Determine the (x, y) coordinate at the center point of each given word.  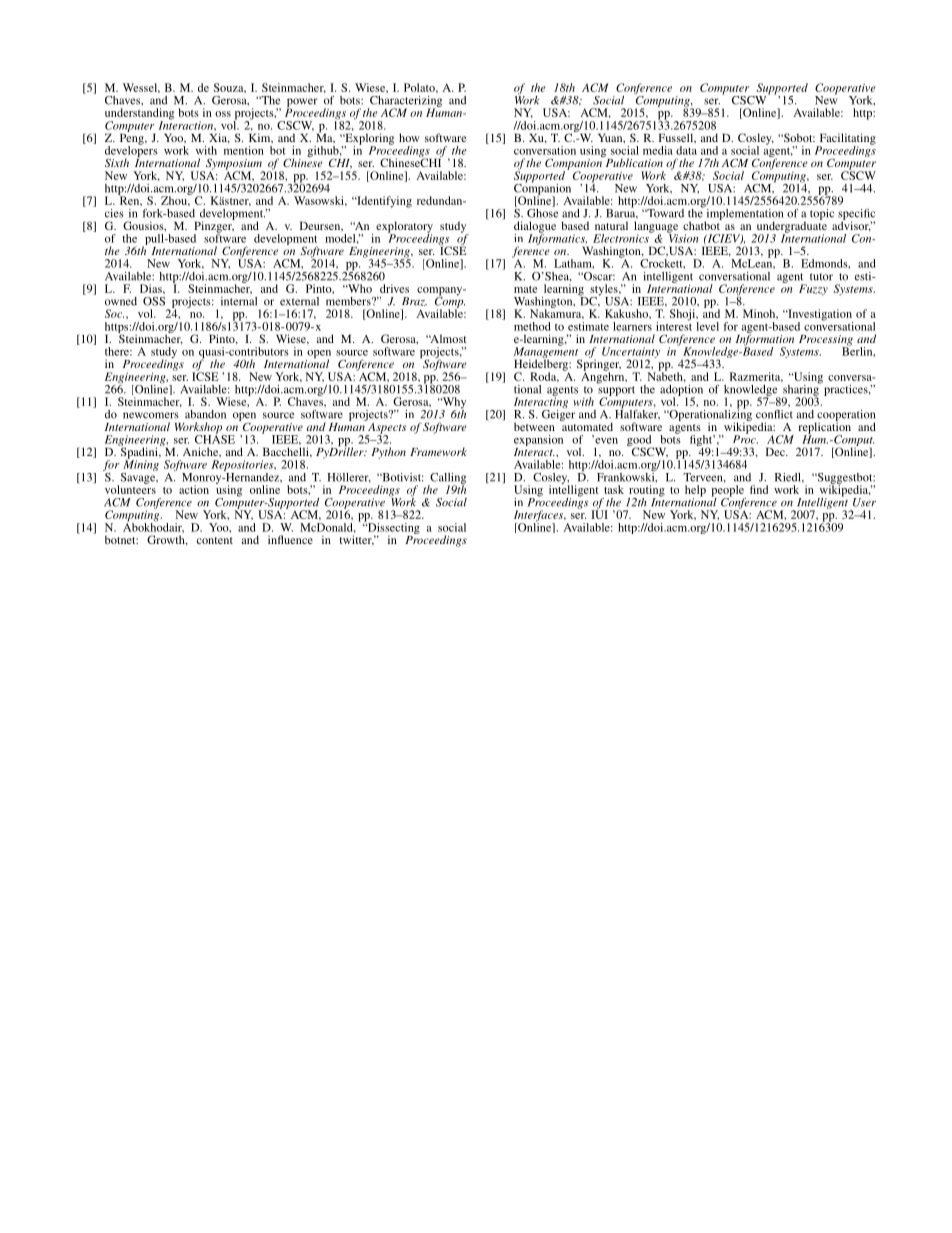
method (532, 326)
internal (239, 301)
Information (765, 340)
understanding (139, 115)
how (409, 137)
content (215, 540)
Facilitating (846, 140)
